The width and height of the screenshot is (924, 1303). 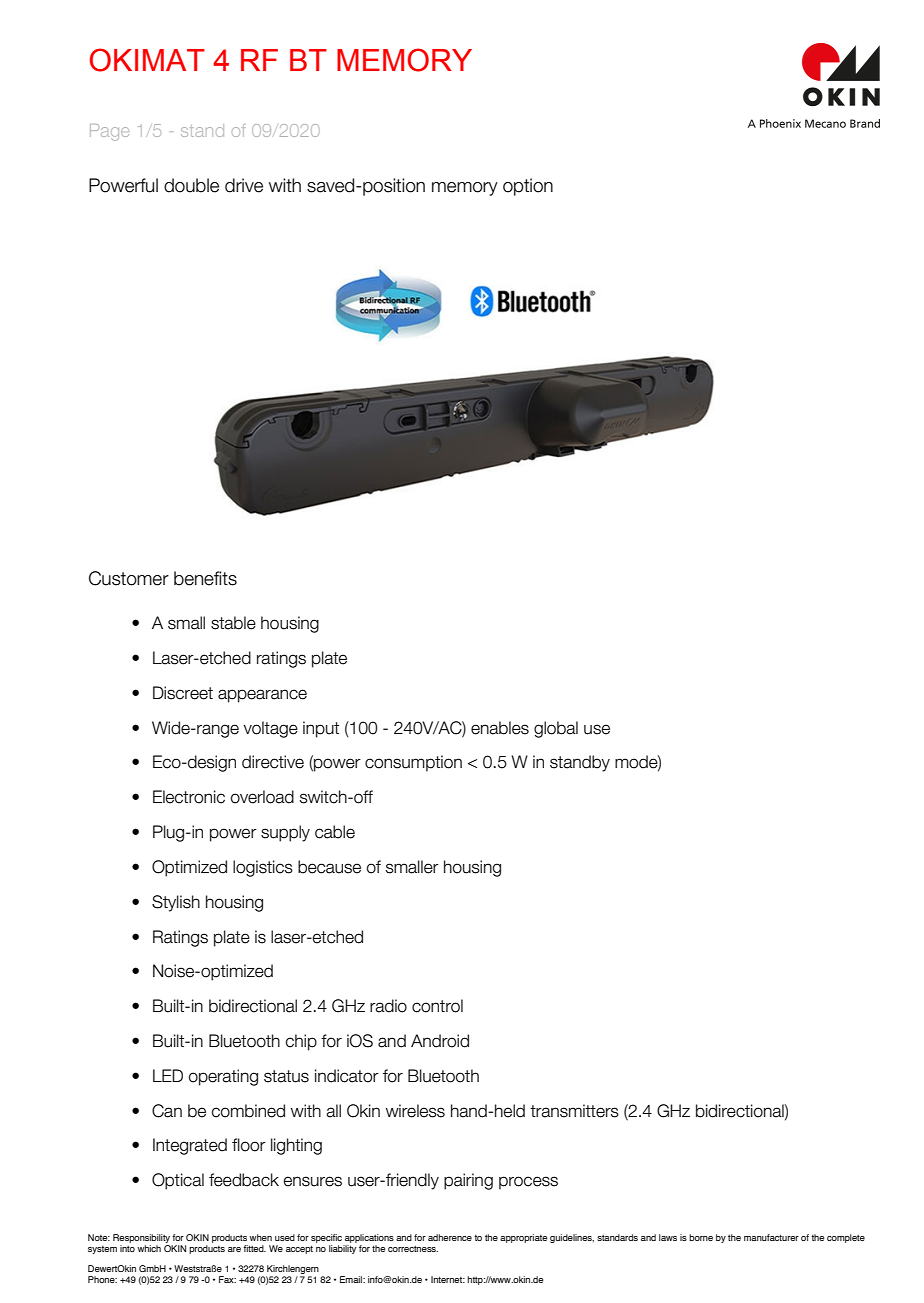 I want to click on option, so click(x=528, y=187).
